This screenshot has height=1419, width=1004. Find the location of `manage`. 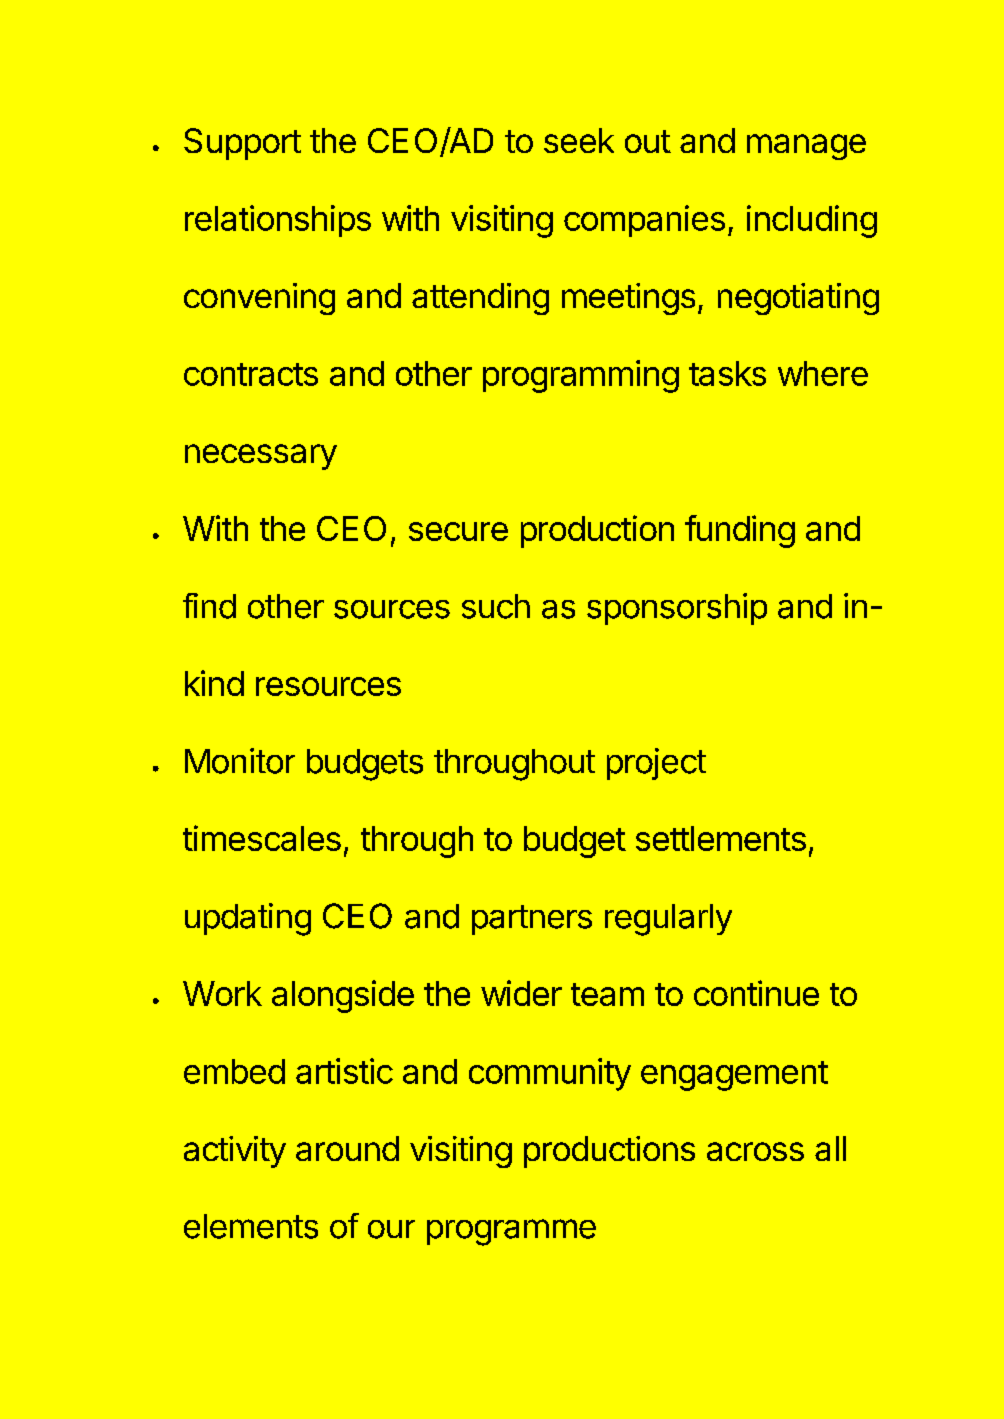

manage is located at coordinates (806, 147).
